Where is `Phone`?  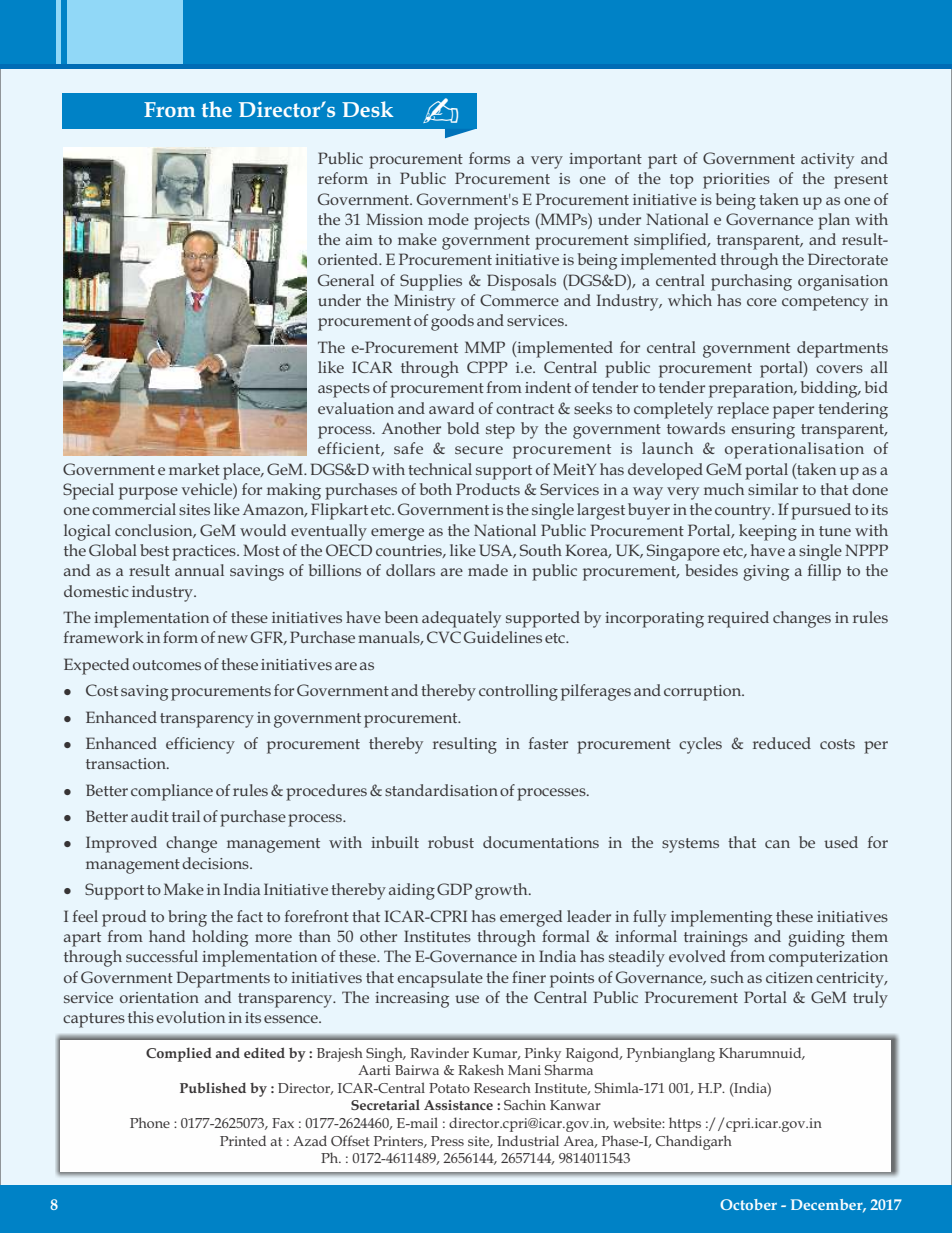 Phone is located at coordinates (150, 1122).
